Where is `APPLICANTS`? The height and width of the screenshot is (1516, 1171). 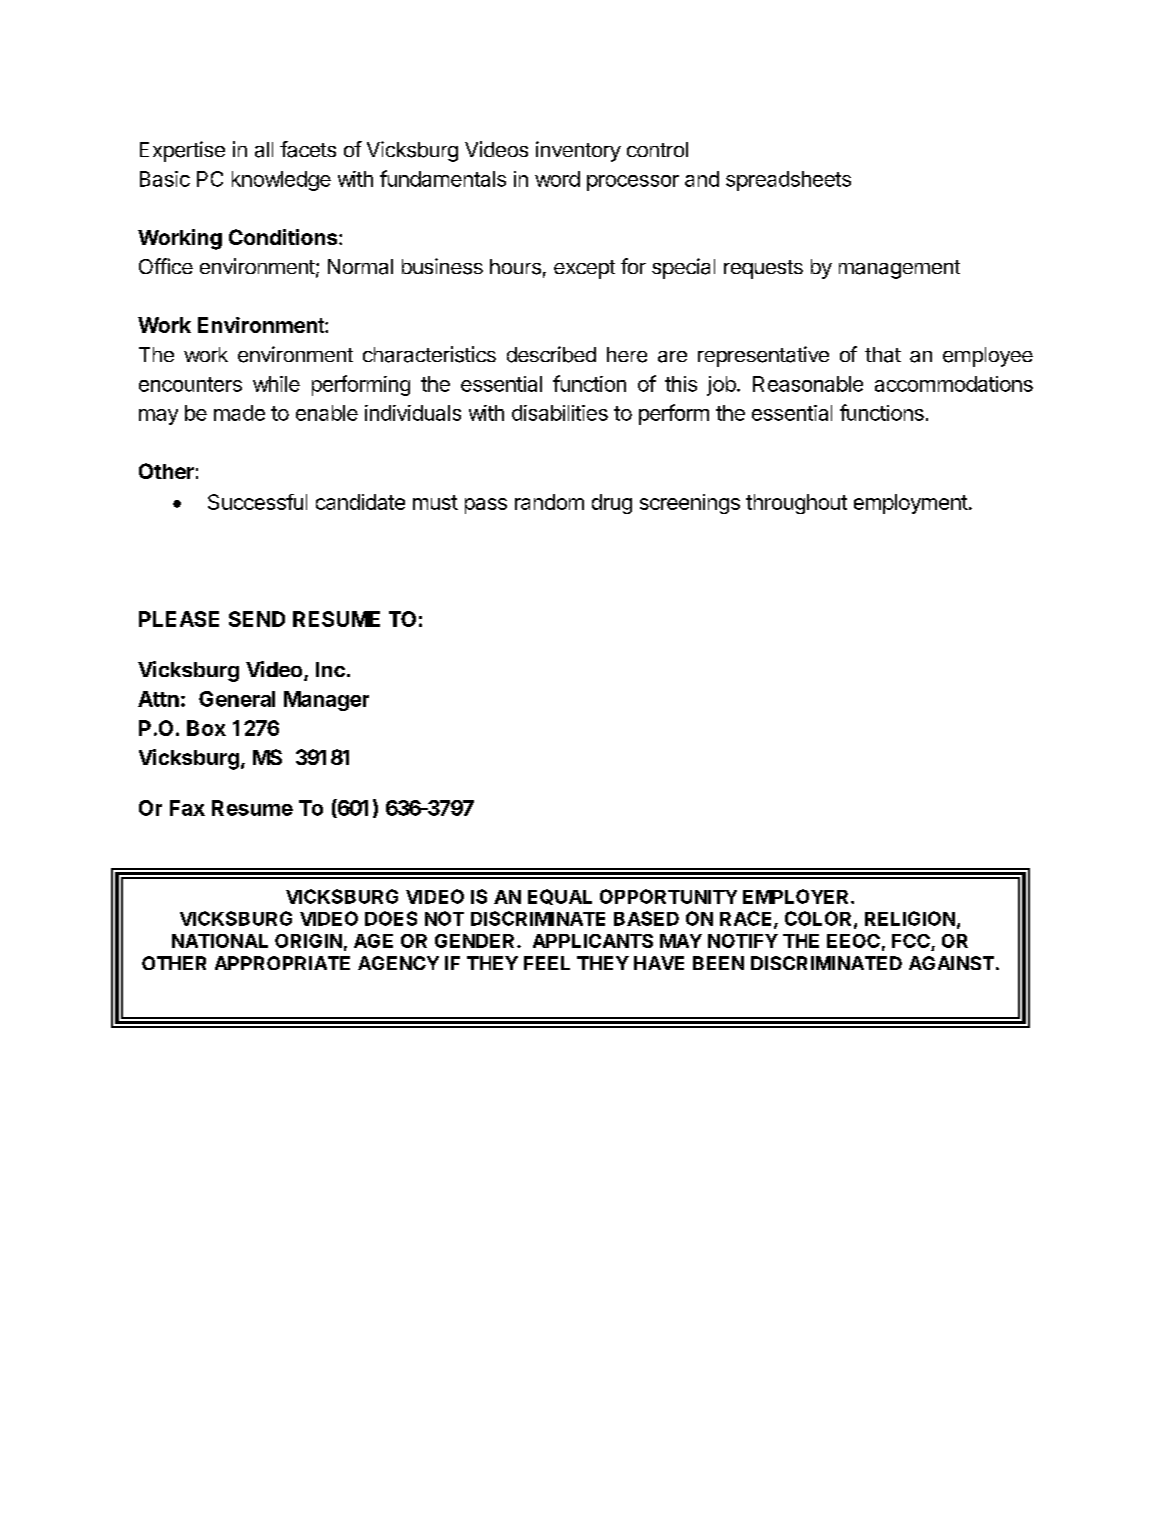 APPLICANTS is located at coordinates (593, 941).
